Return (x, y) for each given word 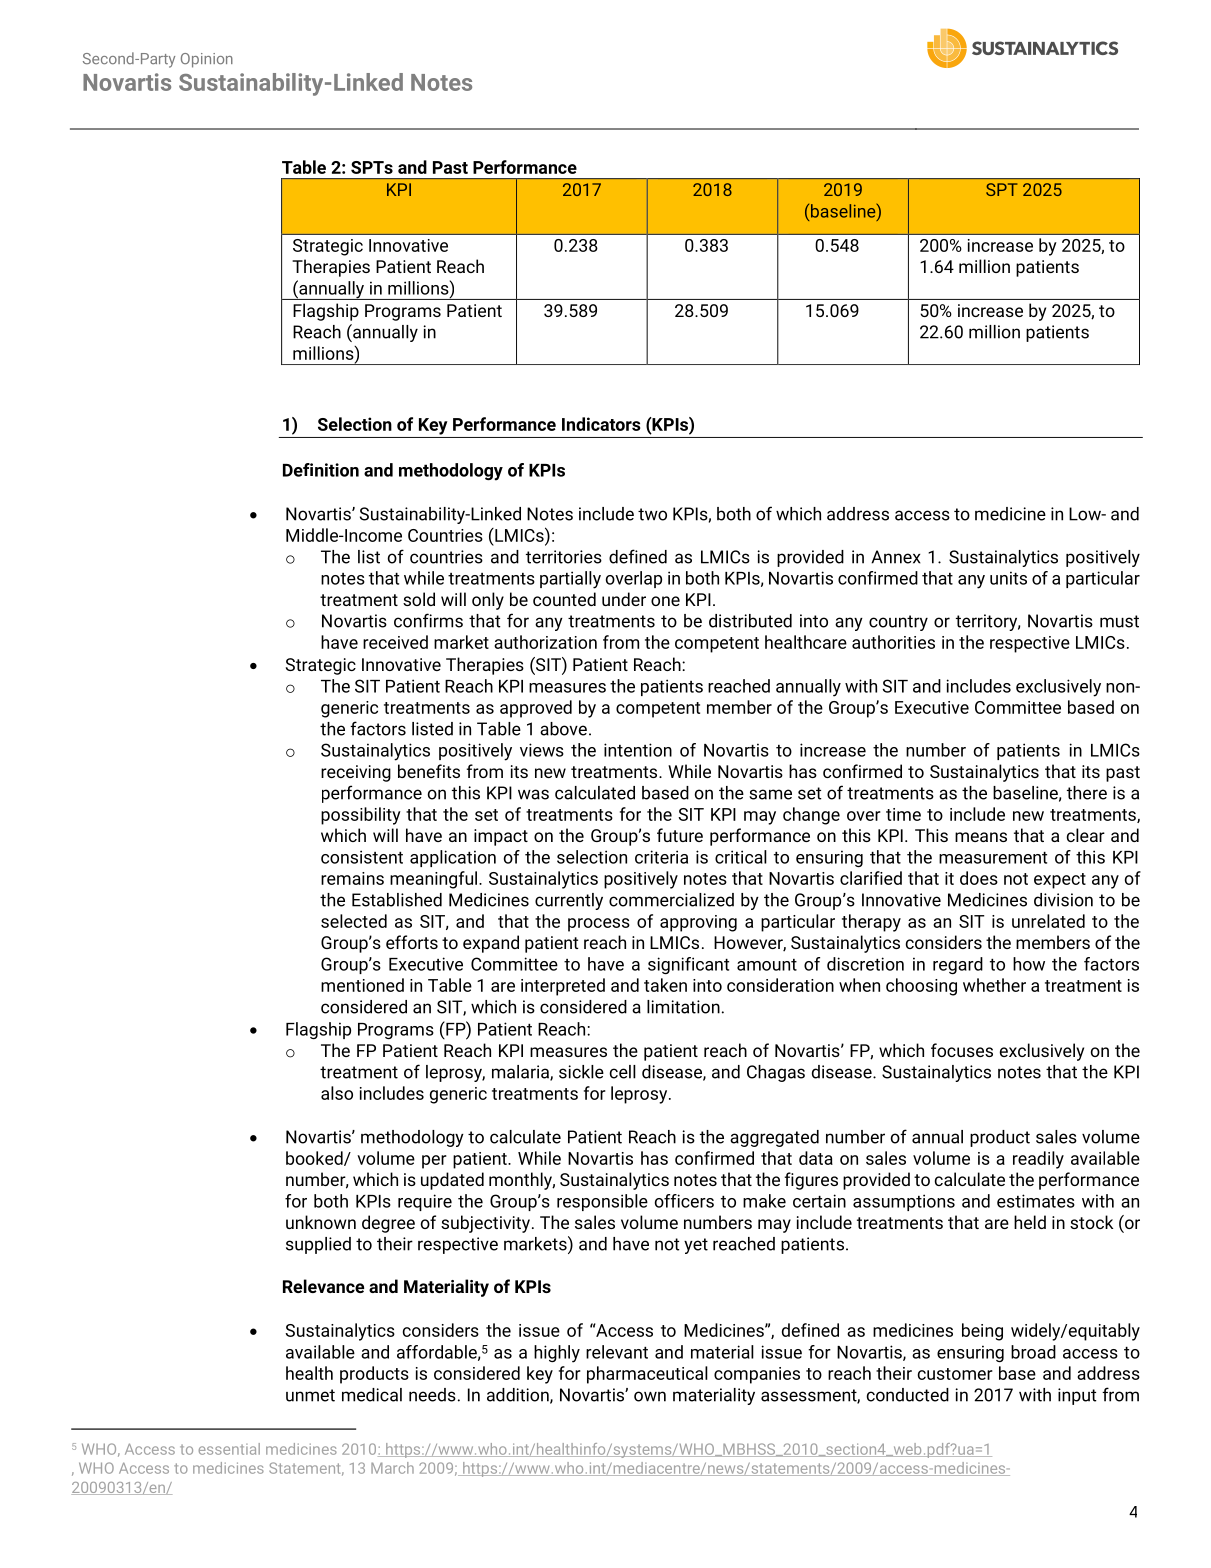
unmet (310, 1395)
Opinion (207, 60)
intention (638, 750)
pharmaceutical (647, 1375)
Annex (896, 557)
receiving (356, 773)
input (1077, 1396)
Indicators (601, 424)
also (337, 1093)
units (1008, 578)
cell (622, 1072)
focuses (962, 1050)
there (1087, 793)
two (652, 514)
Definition (321, 470)
